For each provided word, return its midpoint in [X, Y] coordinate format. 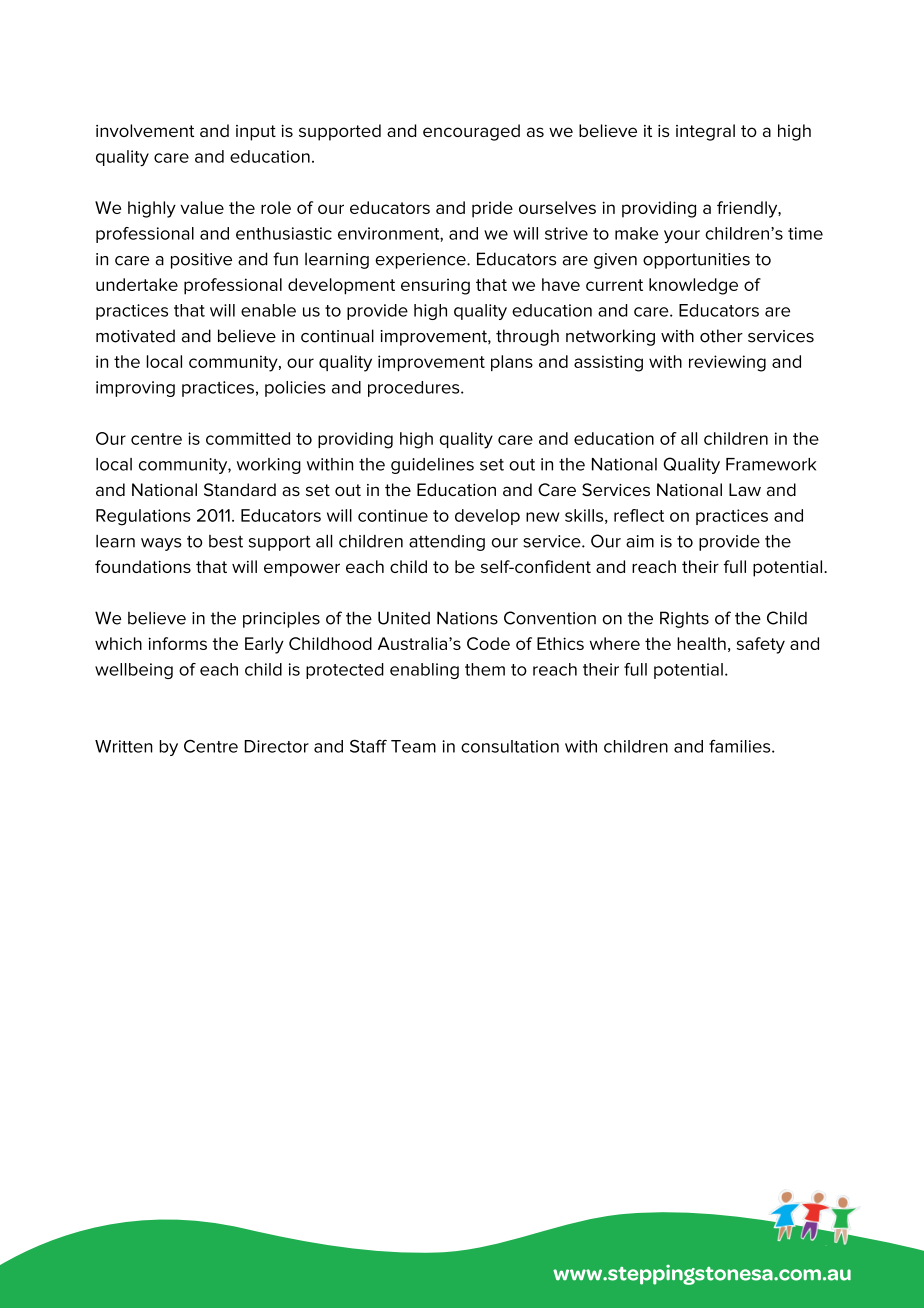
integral [705, 132]
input [256, 133]
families [741, 746]
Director [276, 746]
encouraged [471, 132]
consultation [510, 746]
